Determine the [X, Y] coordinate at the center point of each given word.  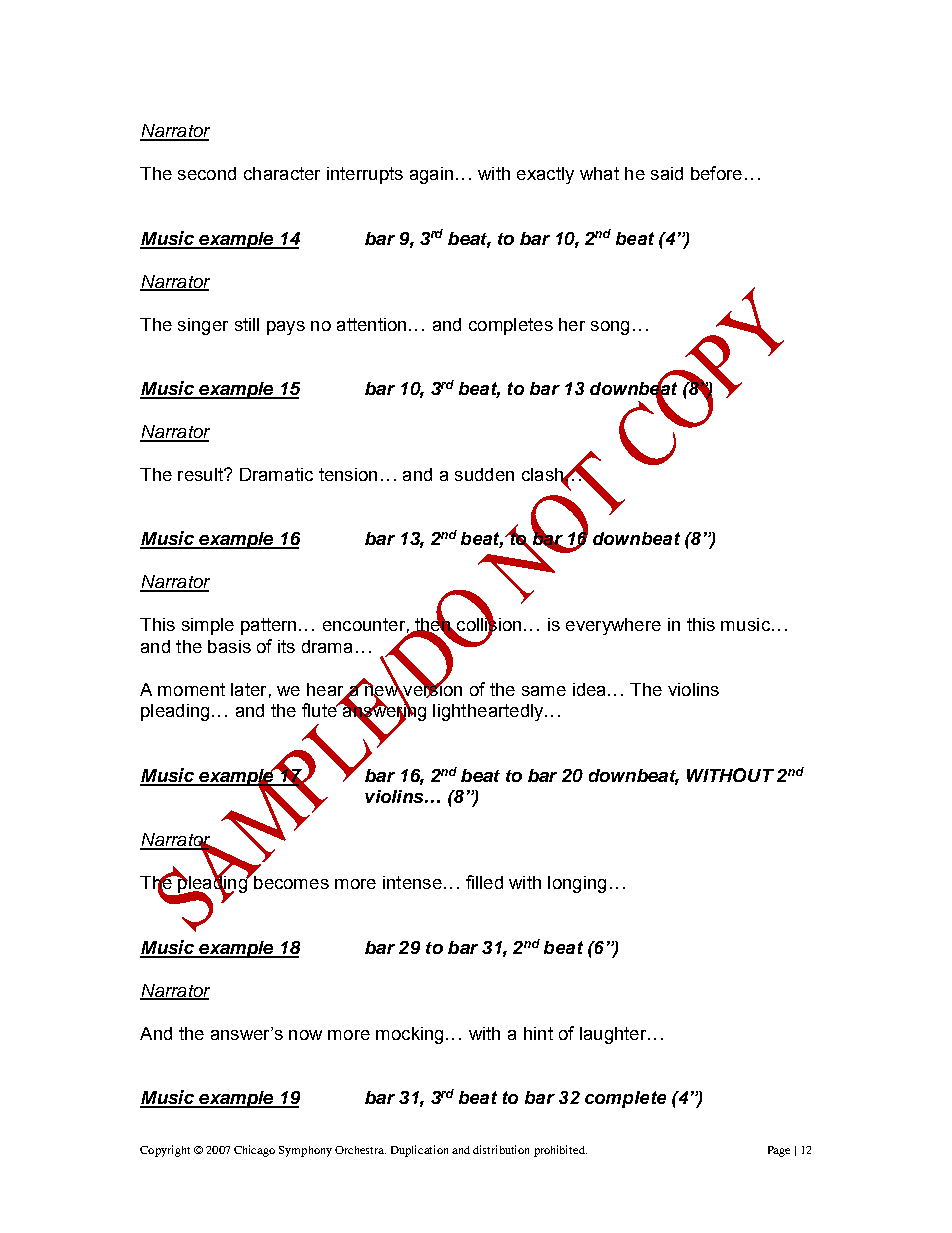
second [207, 173]
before [716, 173]
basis [229, 646]
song [610, 328]
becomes [290, 881]
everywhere [613, 626]
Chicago [254, 1151]
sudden [484, 474]
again [431, 175]
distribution [501, 1149]
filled [484, 882]
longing [577, 884]
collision [488, 624]
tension [348, 474]
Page [779, 1151]
